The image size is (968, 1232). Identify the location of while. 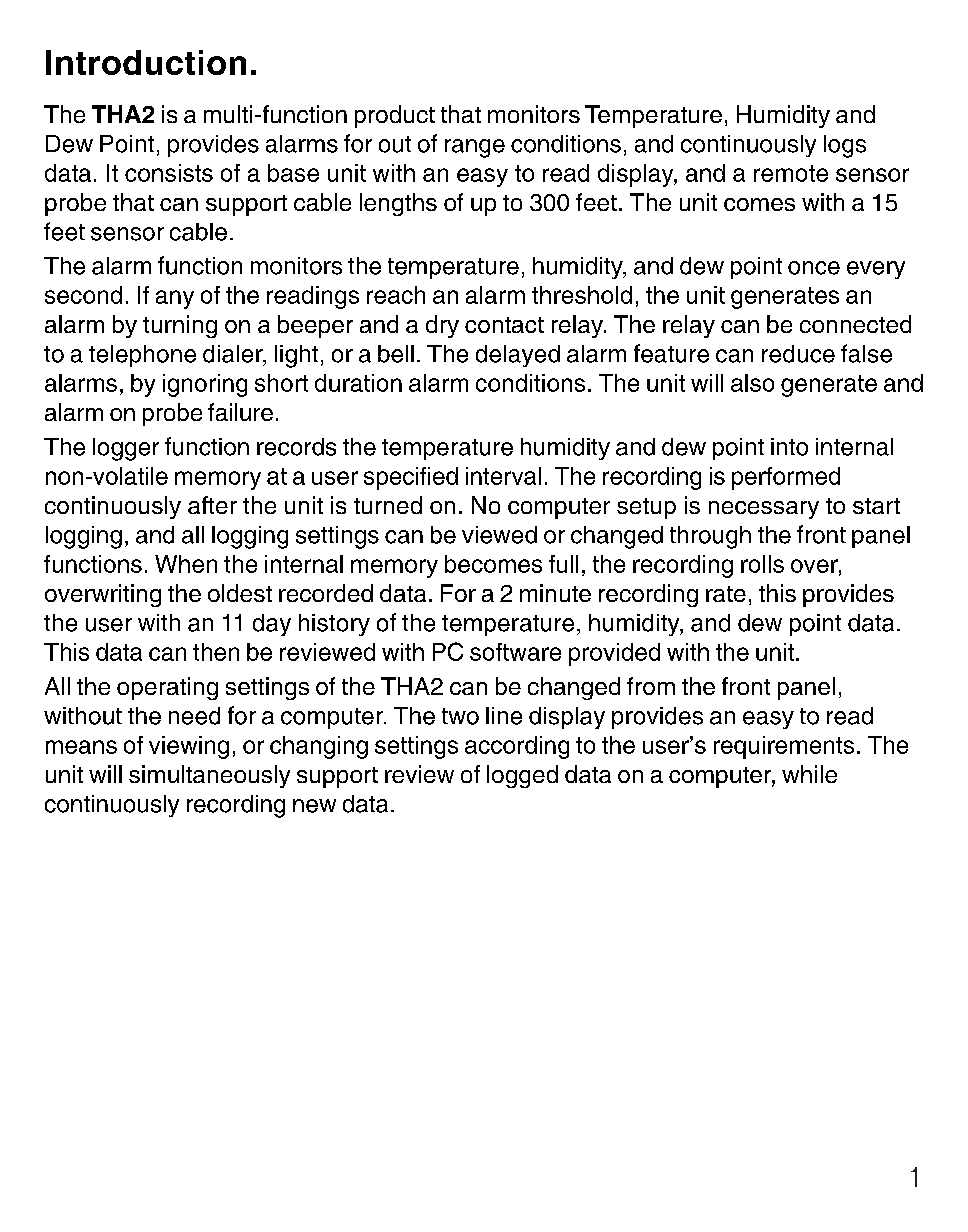
(809, 774).
